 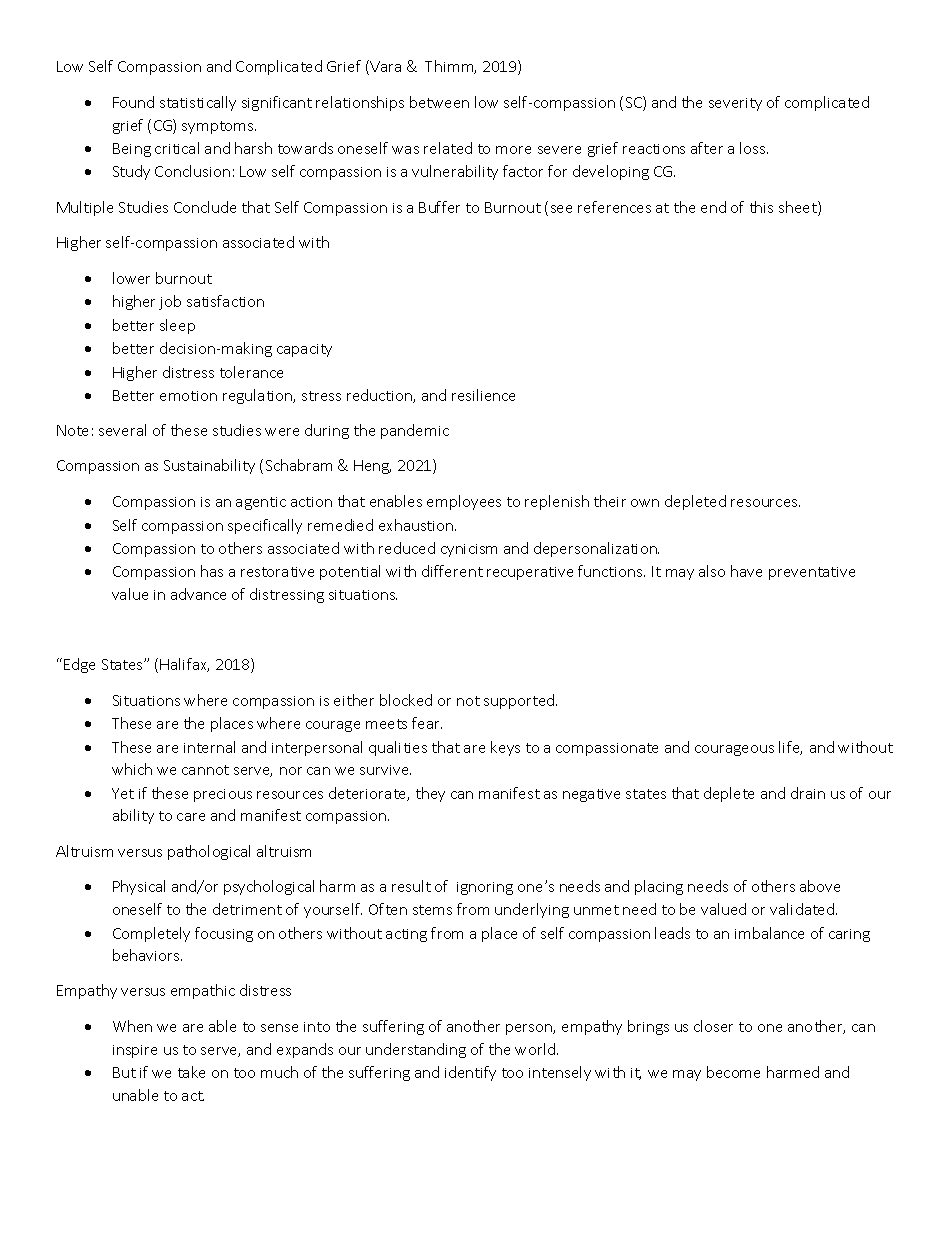 What do you see at coordinates (133, 102) in the document?
I see `Found` at bounding box center [133, 102].
